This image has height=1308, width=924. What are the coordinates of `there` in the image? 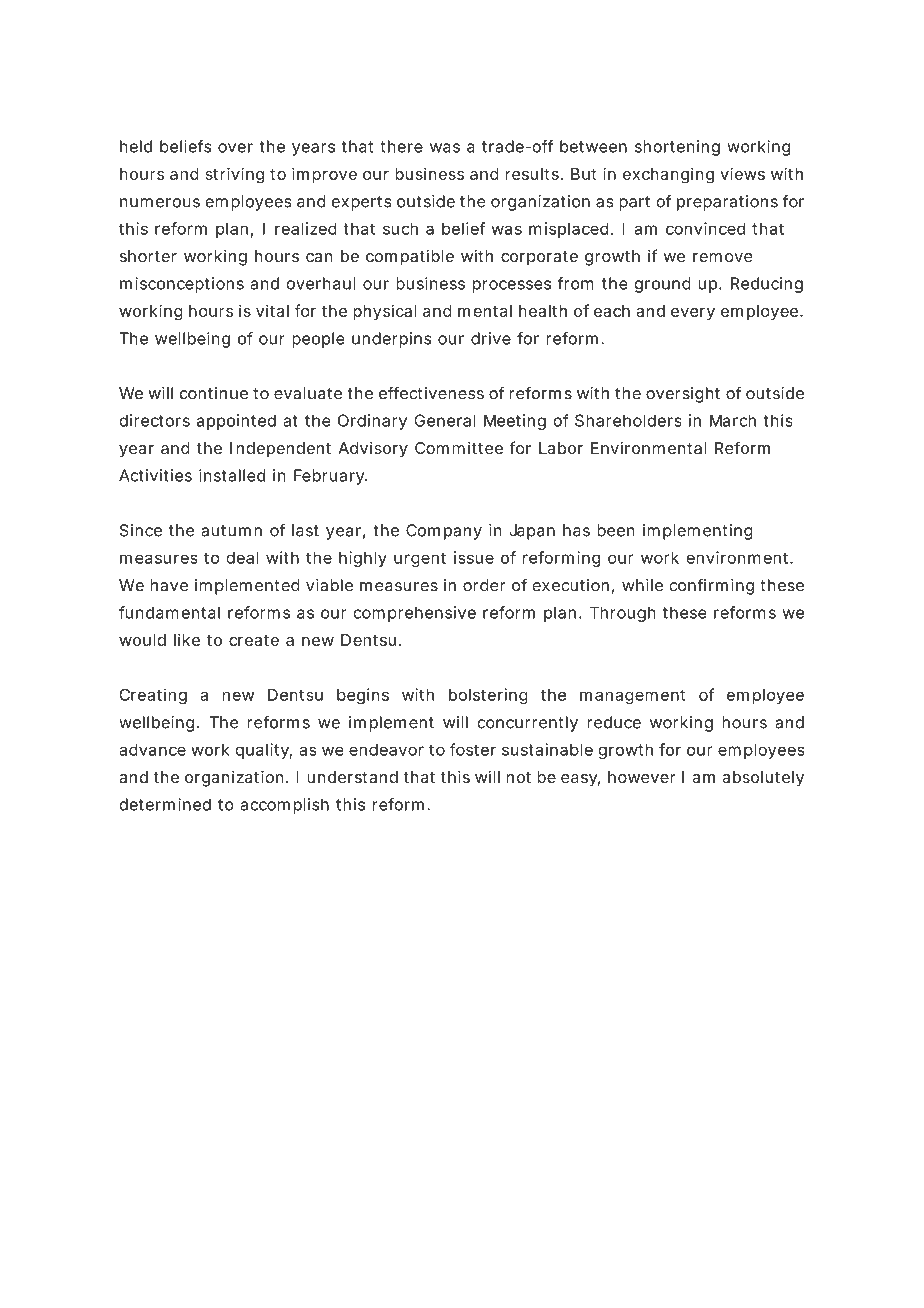 It's located at (401, 146).
